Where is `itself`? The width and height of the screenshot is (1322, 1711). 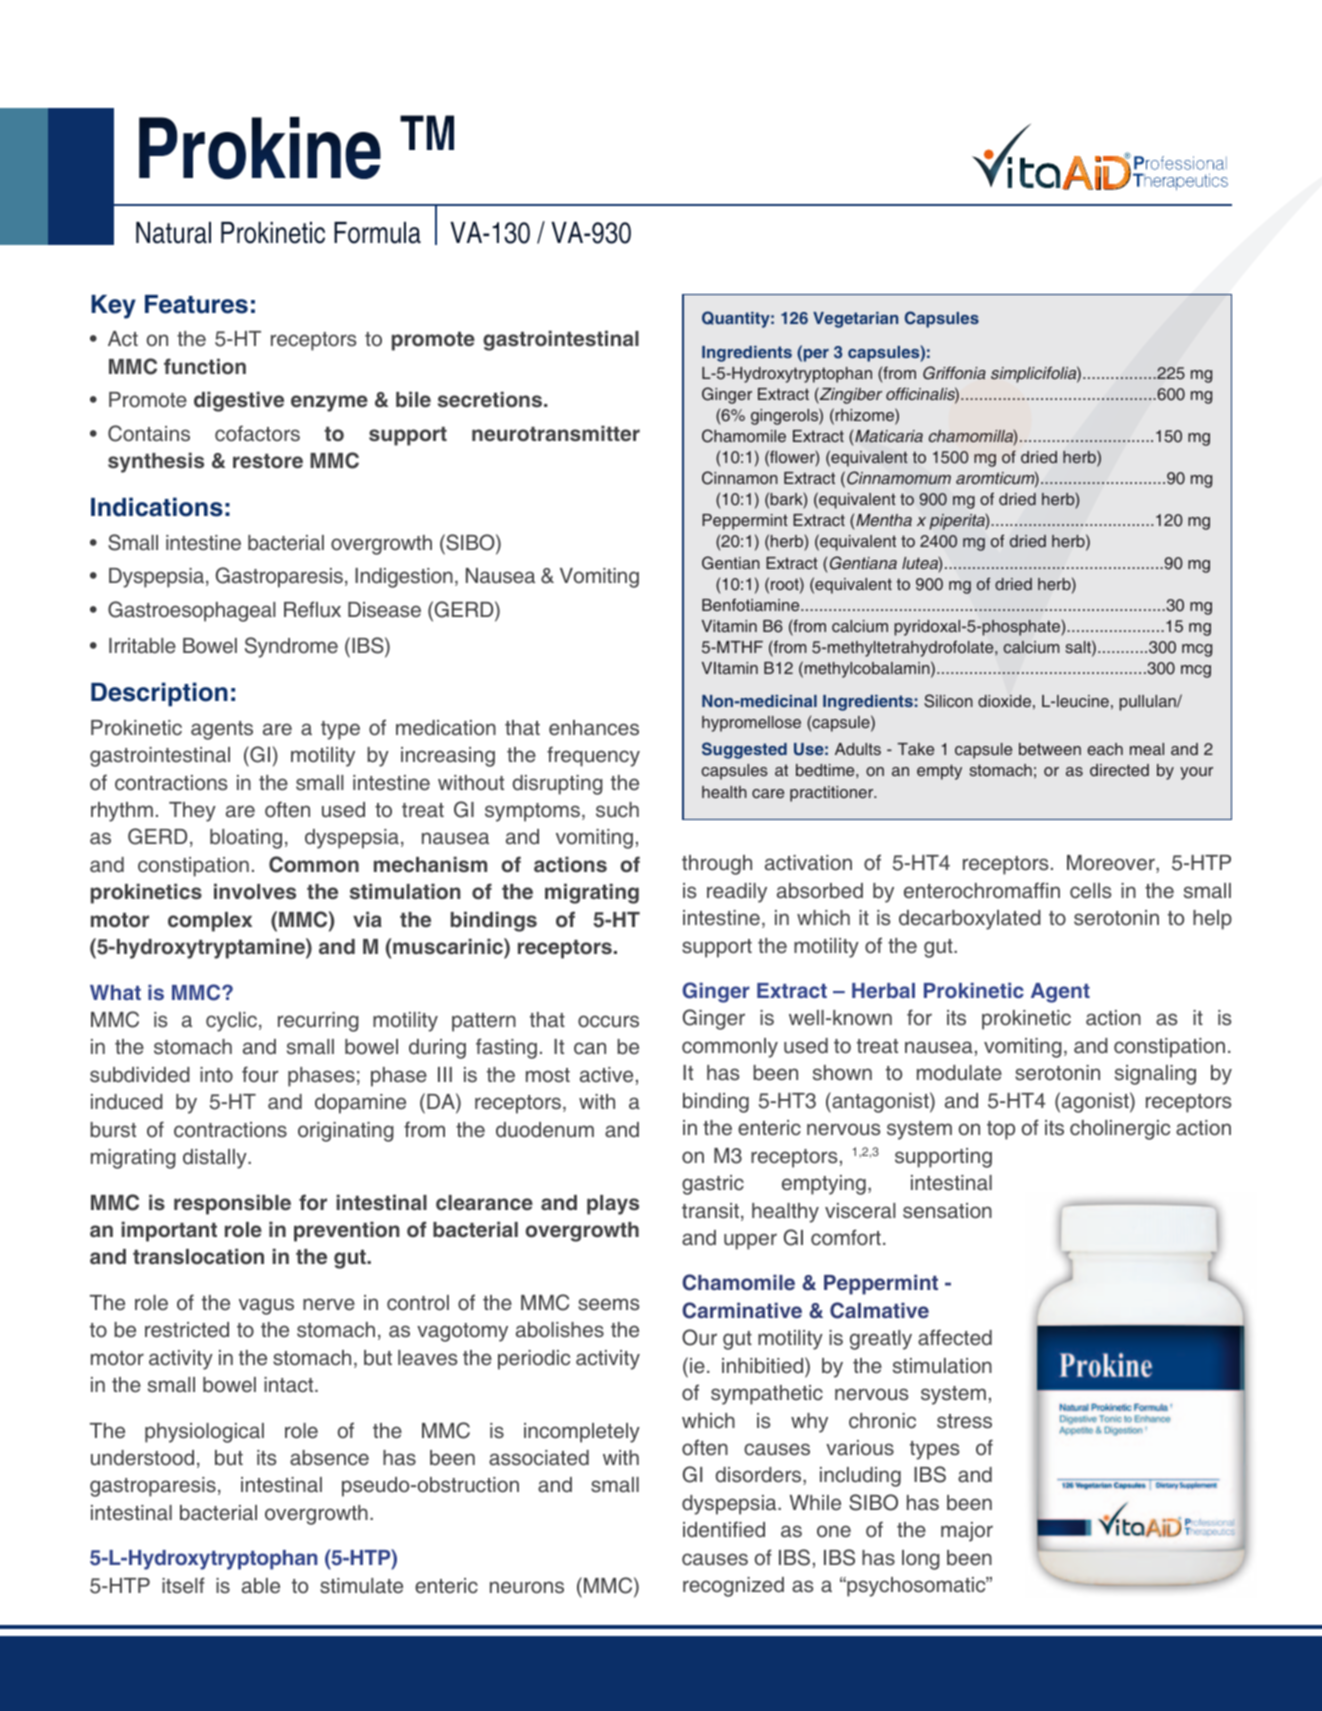
itself is located at coordinates (183, 1585).
